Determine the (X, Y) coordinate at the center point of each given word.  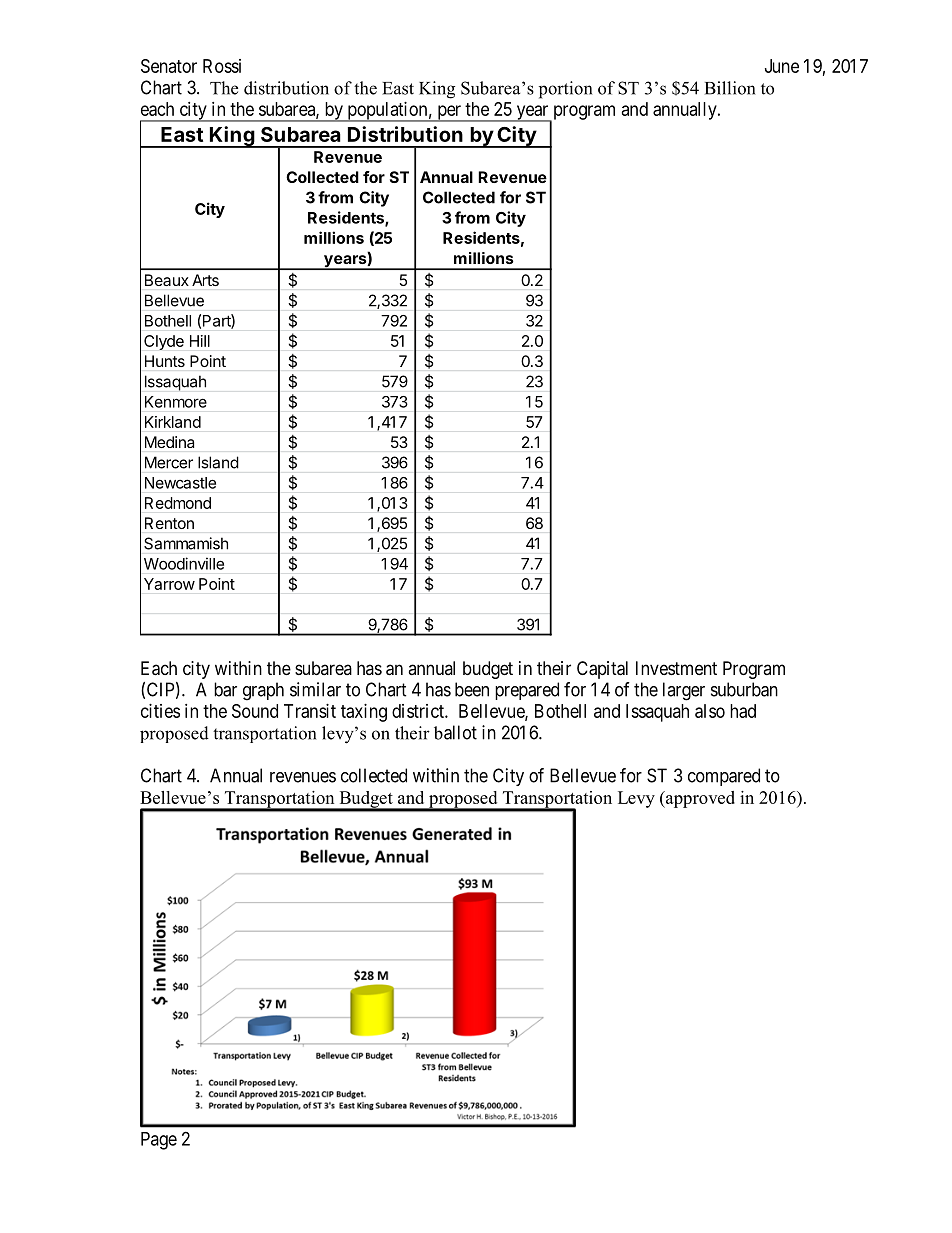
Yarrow (169, 584)
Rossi (222, 66)
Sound (255, 711)
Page (159, 1141)
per (449, 113)
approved (699, 799)
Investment (676, 668)
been (472, 689)
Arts (205, 280)
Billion (730, 88)
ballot (455, 732)
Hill (200, 341)
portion (565, 90)
